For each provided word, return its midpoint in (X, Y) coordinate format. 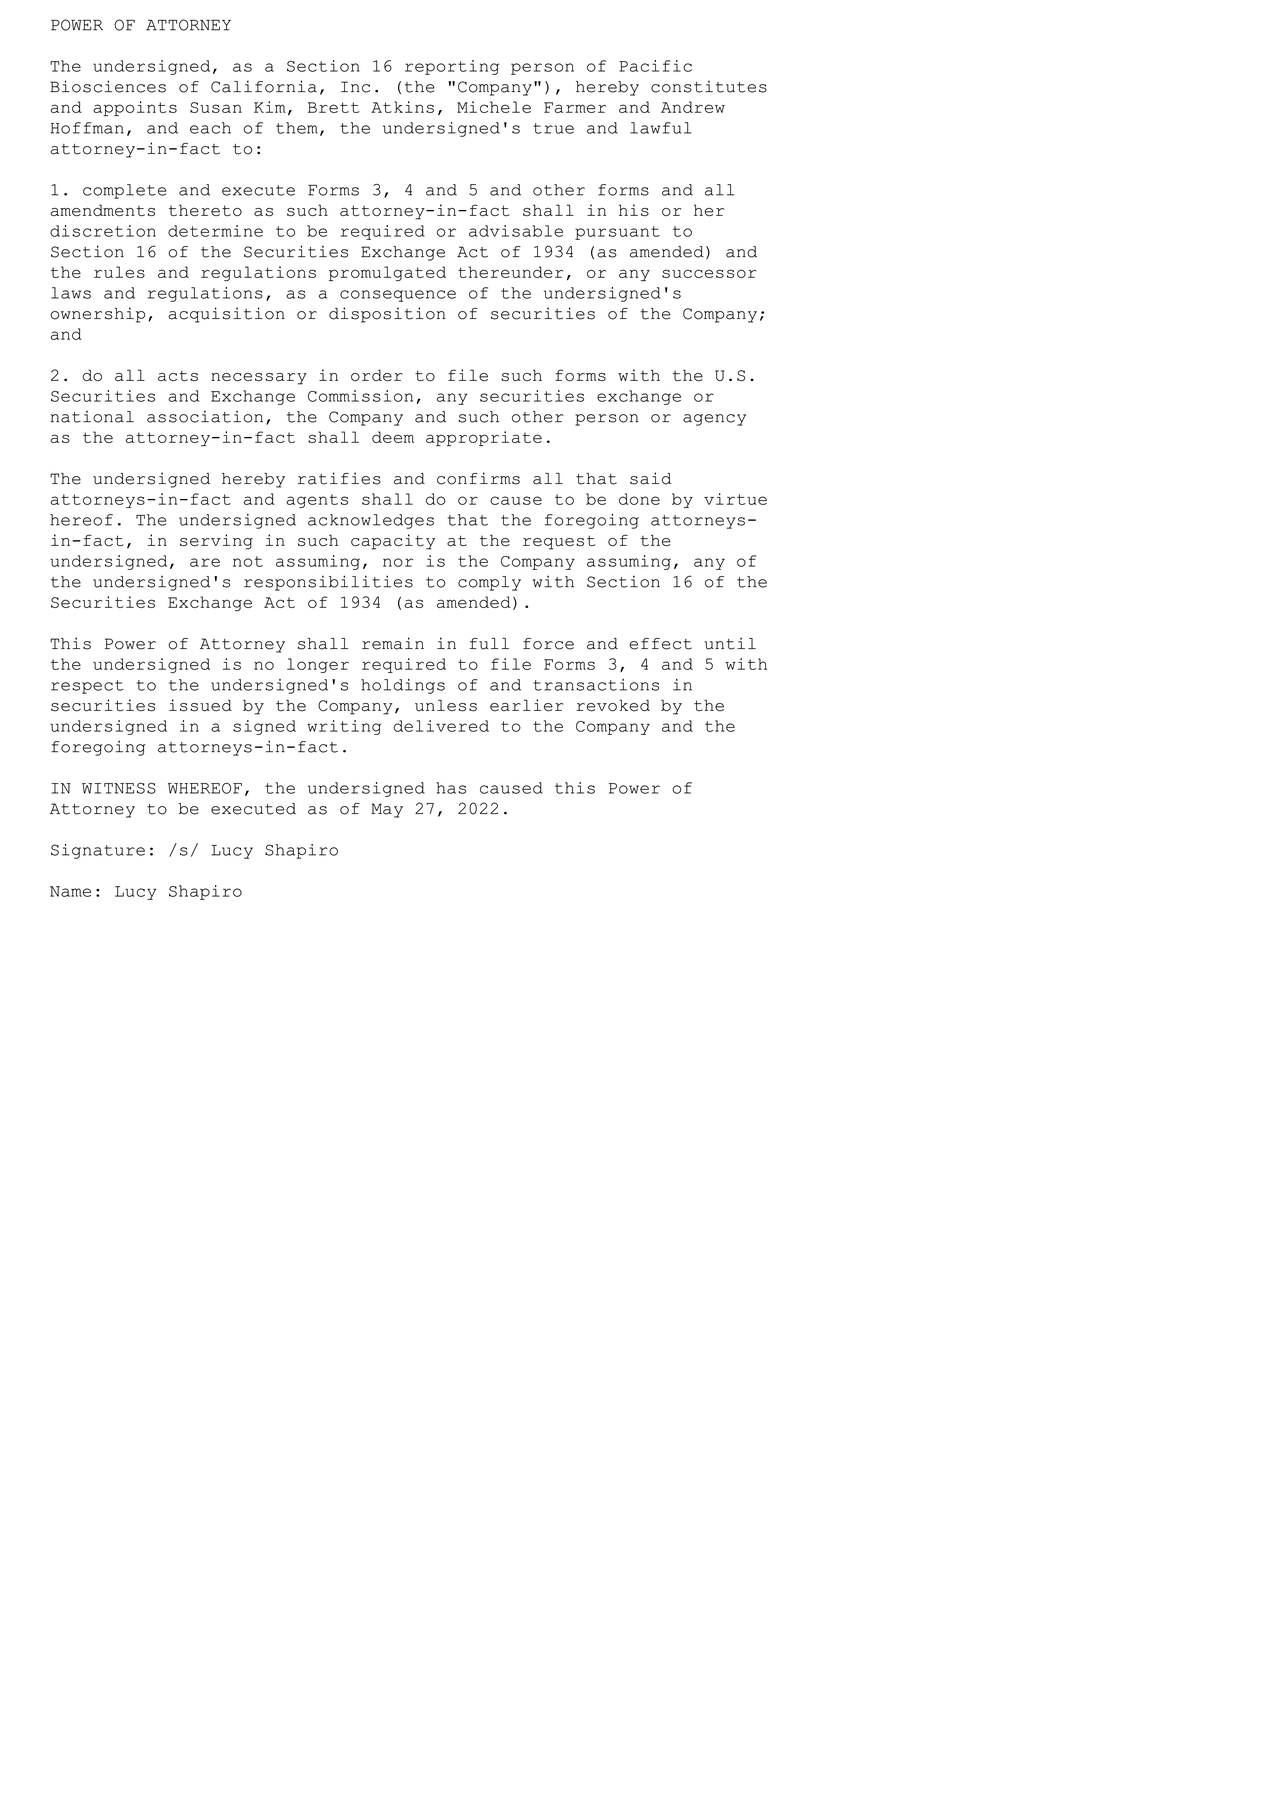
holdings (403, 686)
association (205, 417)
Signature (98, 851)
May (387, 810)
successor (709, 273)
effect (660, 644)
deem (393, 437)
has (451, 788)
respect (87, 687)
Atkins (402, 107)
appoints (135, 108)
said (650, 478)
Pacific (655, 66)
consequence (398, 296)
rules (119, 272)
